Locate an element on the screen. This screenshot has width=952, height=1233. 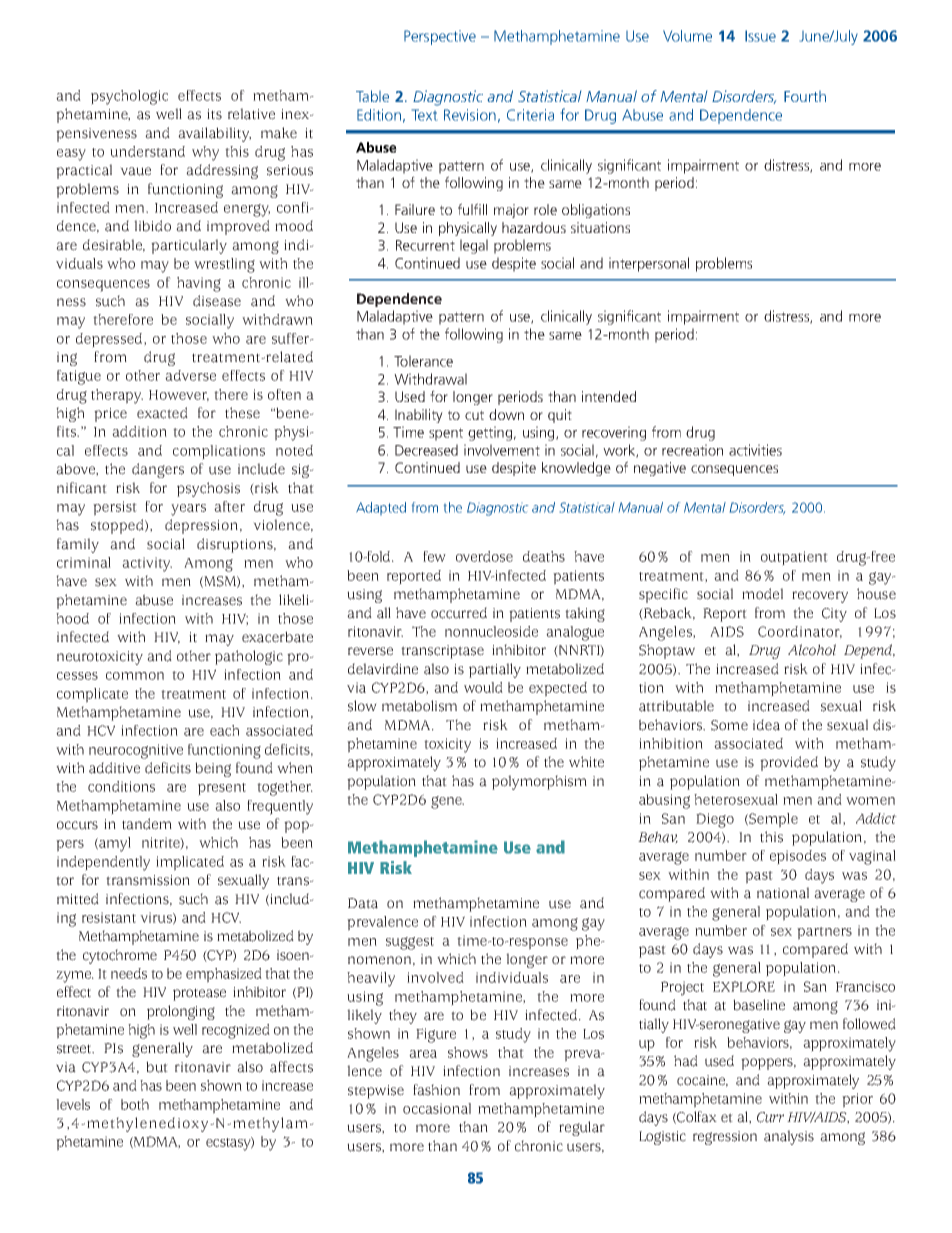
implicated is located at coordinates (190, 863).
